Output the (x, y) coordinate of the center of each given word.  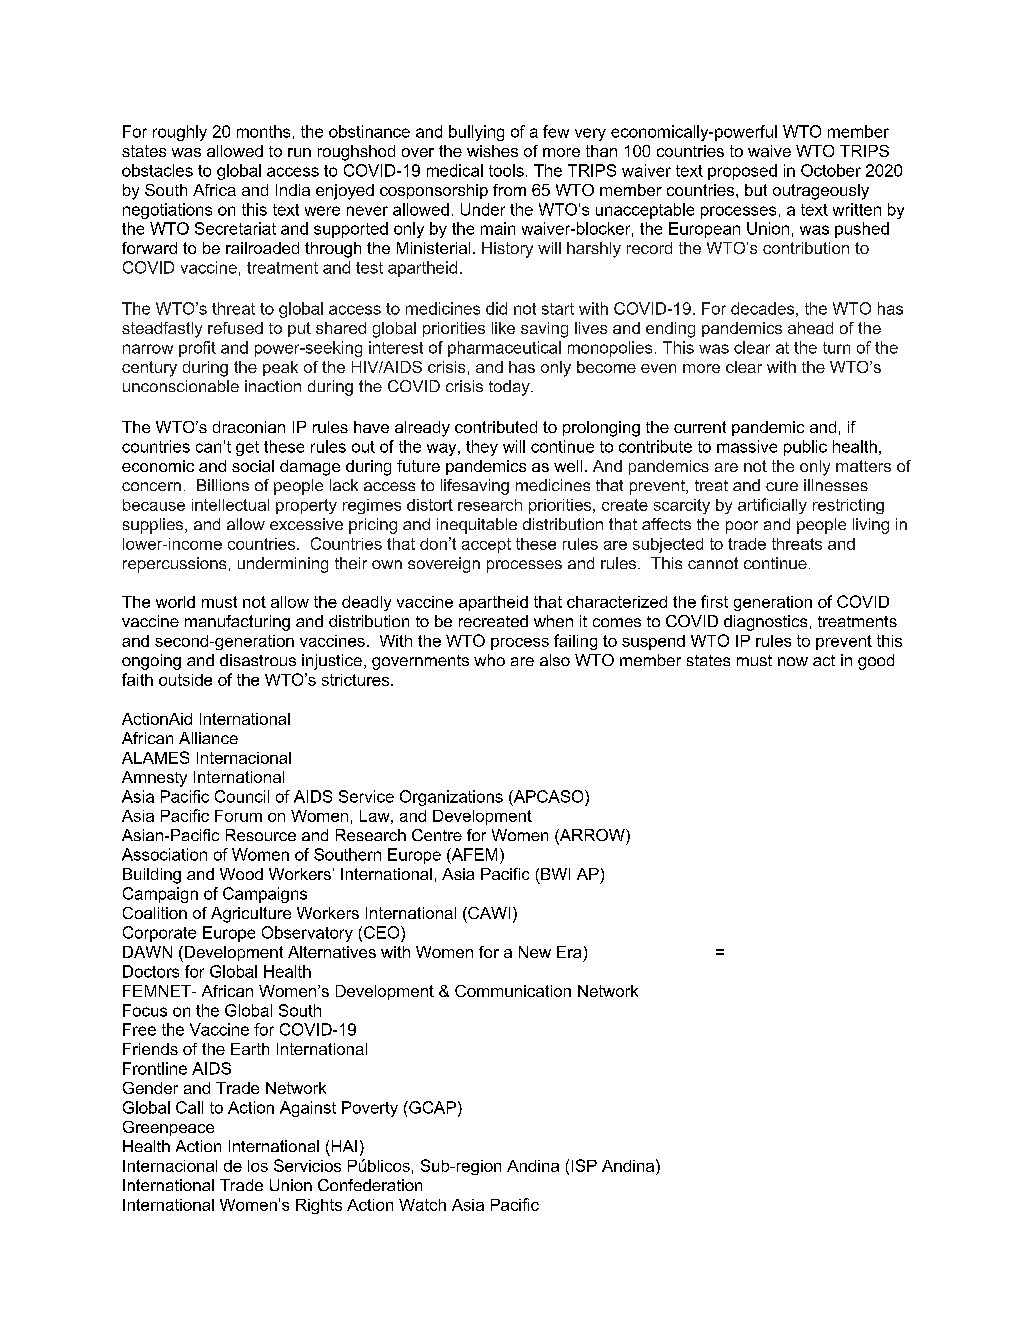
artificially (772, 506)
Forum (238, 816)
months (263, 131)
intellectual (230, 505)
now (793, 661)
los (258, 1166)
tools (506, 170)
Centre (437, 835)
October (831, 170)
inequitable (477, 526)
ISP (584, 1165)
